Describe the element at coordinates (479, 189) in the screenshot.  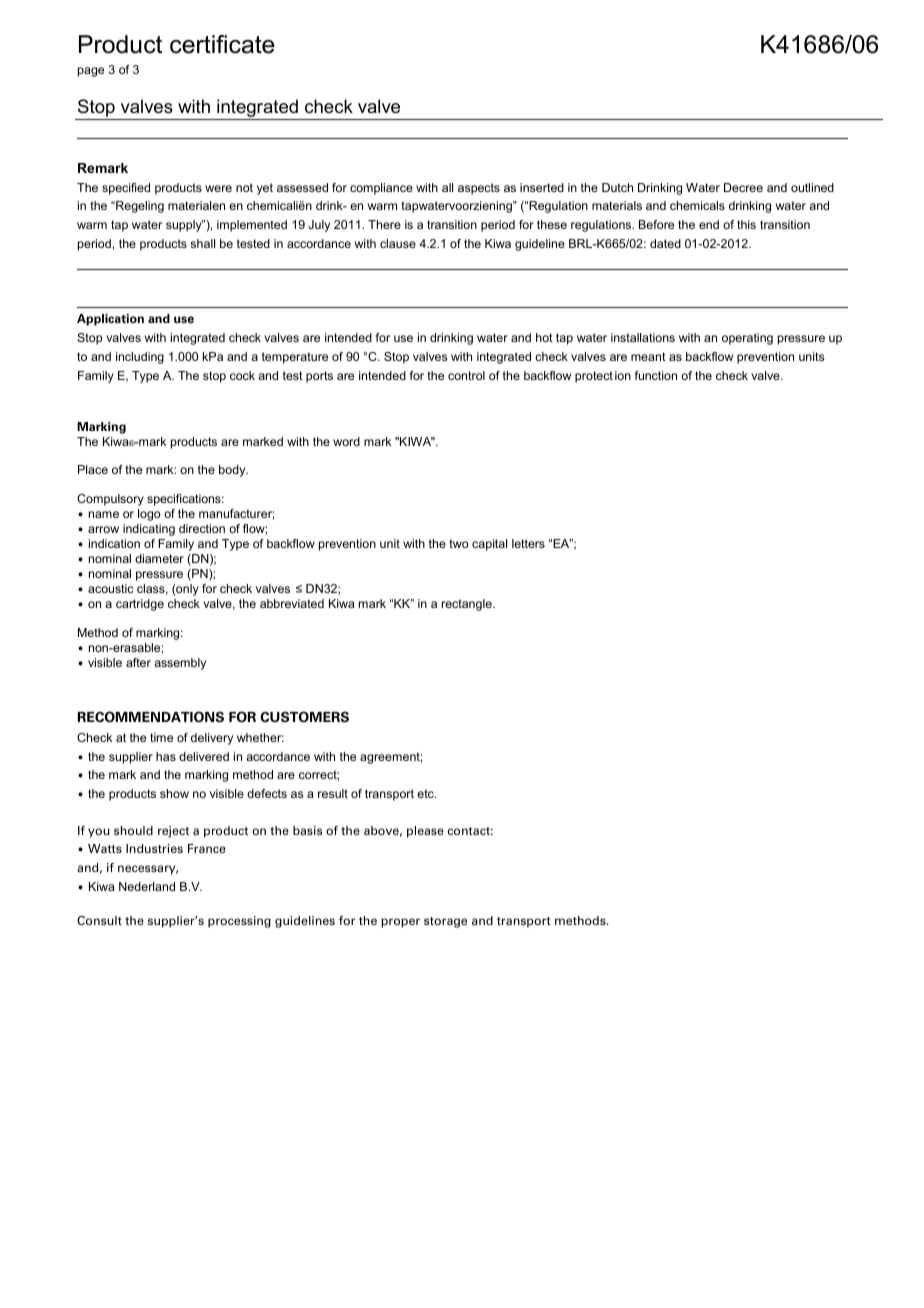
I see `aspects` at that location.
